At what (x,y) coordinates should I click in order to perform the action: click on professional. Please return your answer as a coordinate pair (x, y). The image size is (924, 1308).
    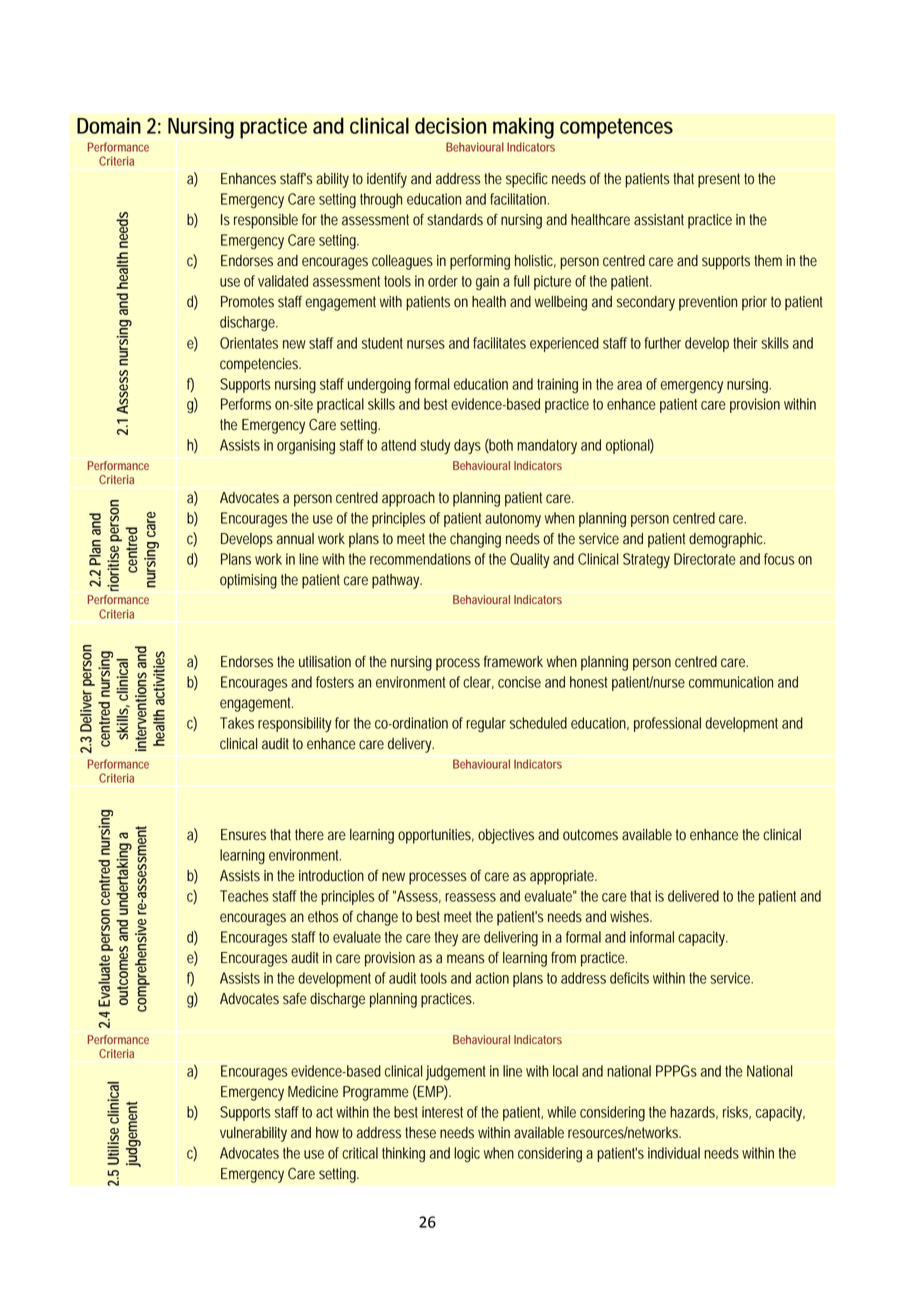
    Looking at the image, I should click on (667, 724).
